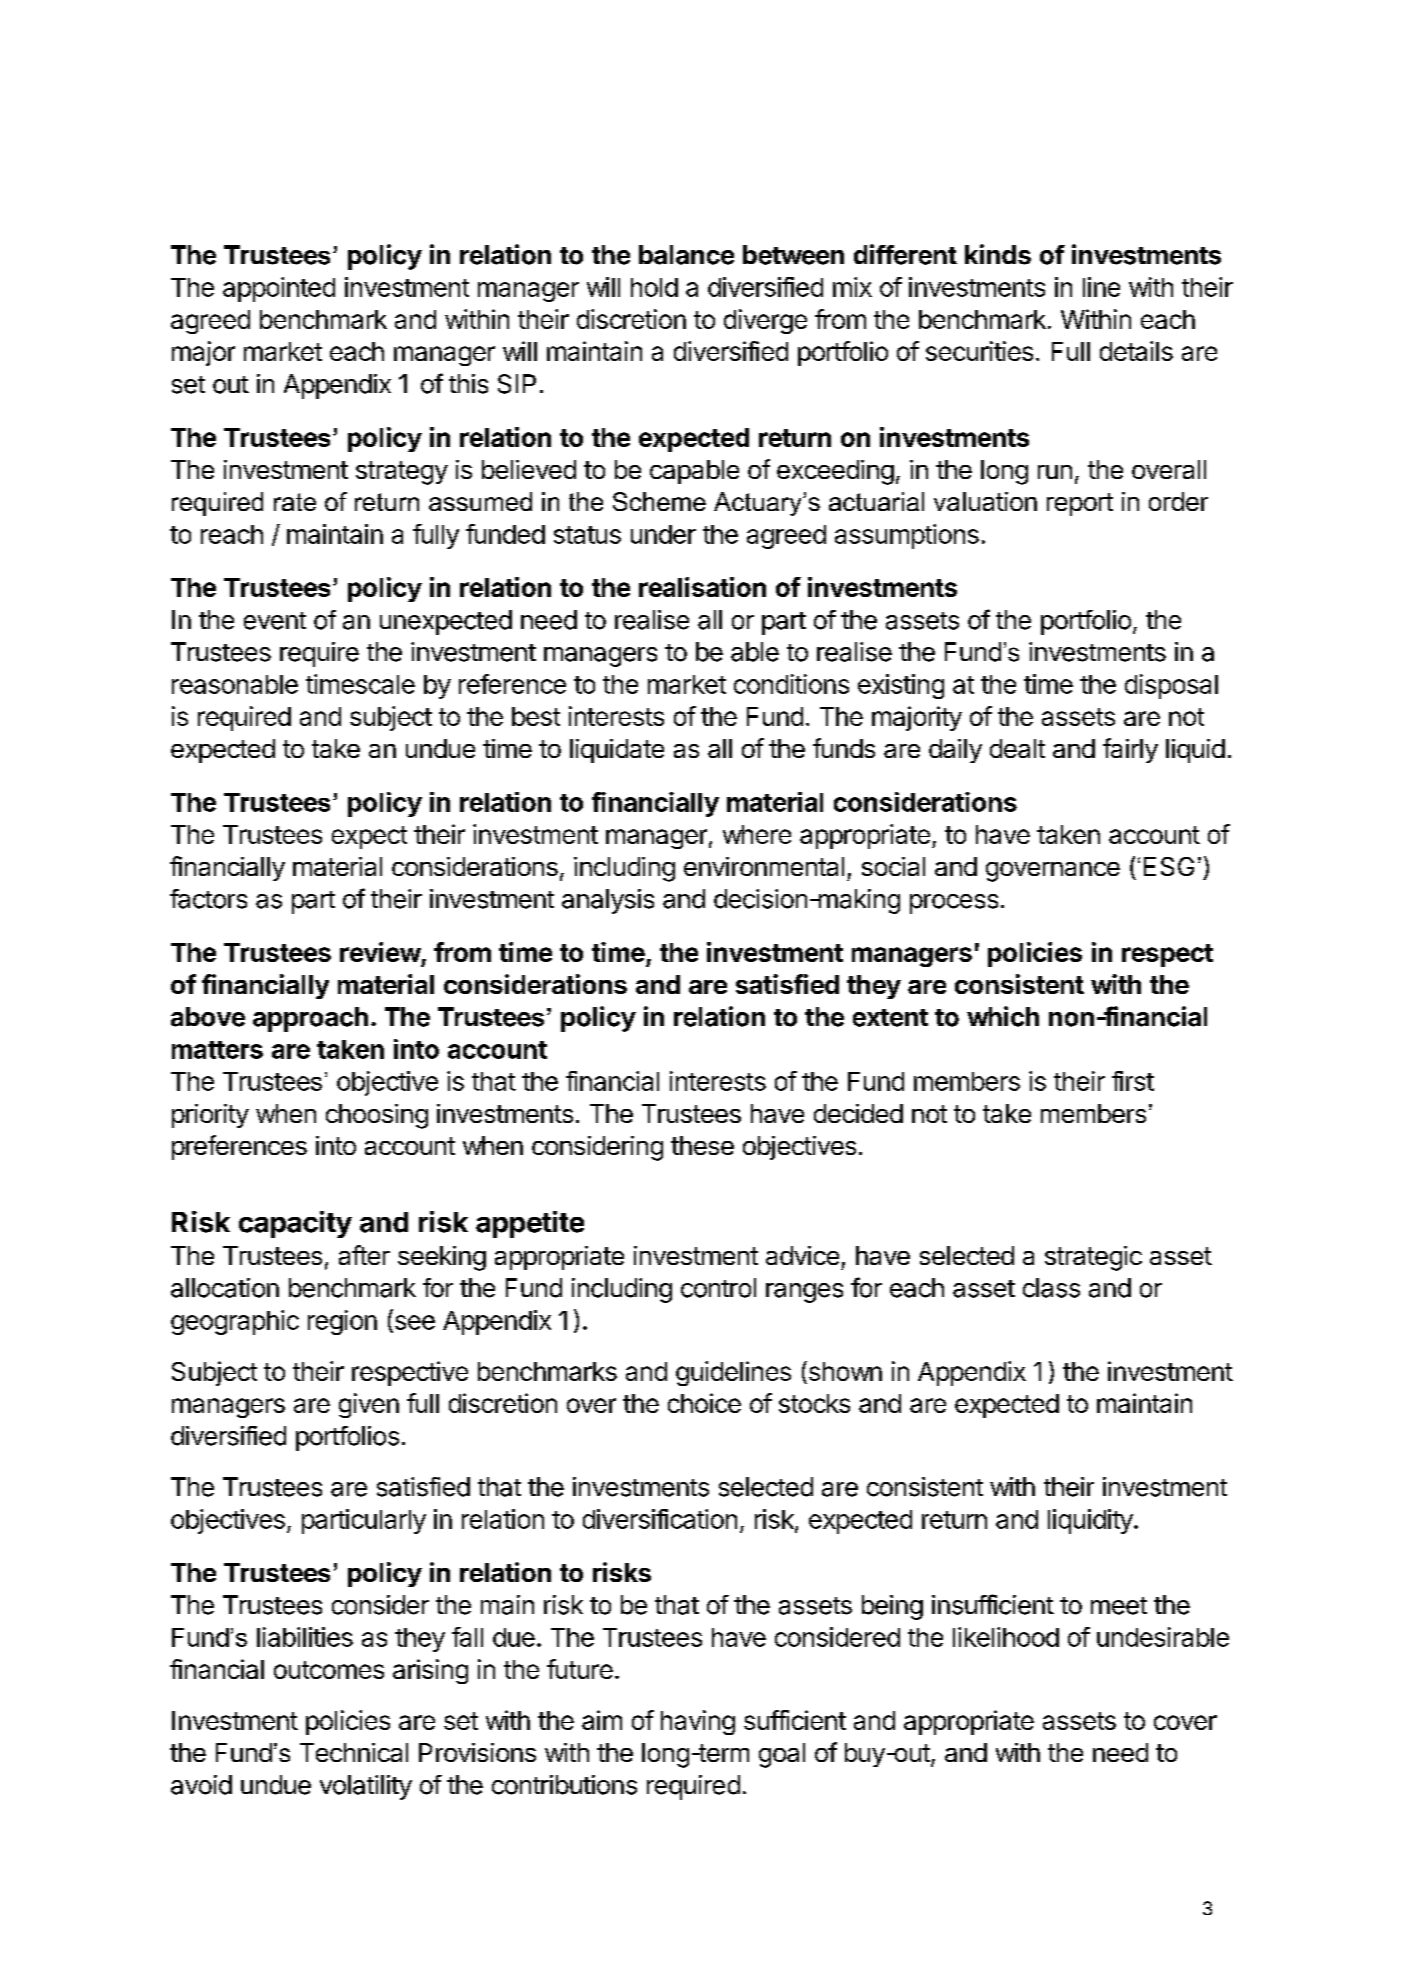 Image resolution: width=1405 pixels, height=1986 pixels. I want to click on event, so click(275, 621).
